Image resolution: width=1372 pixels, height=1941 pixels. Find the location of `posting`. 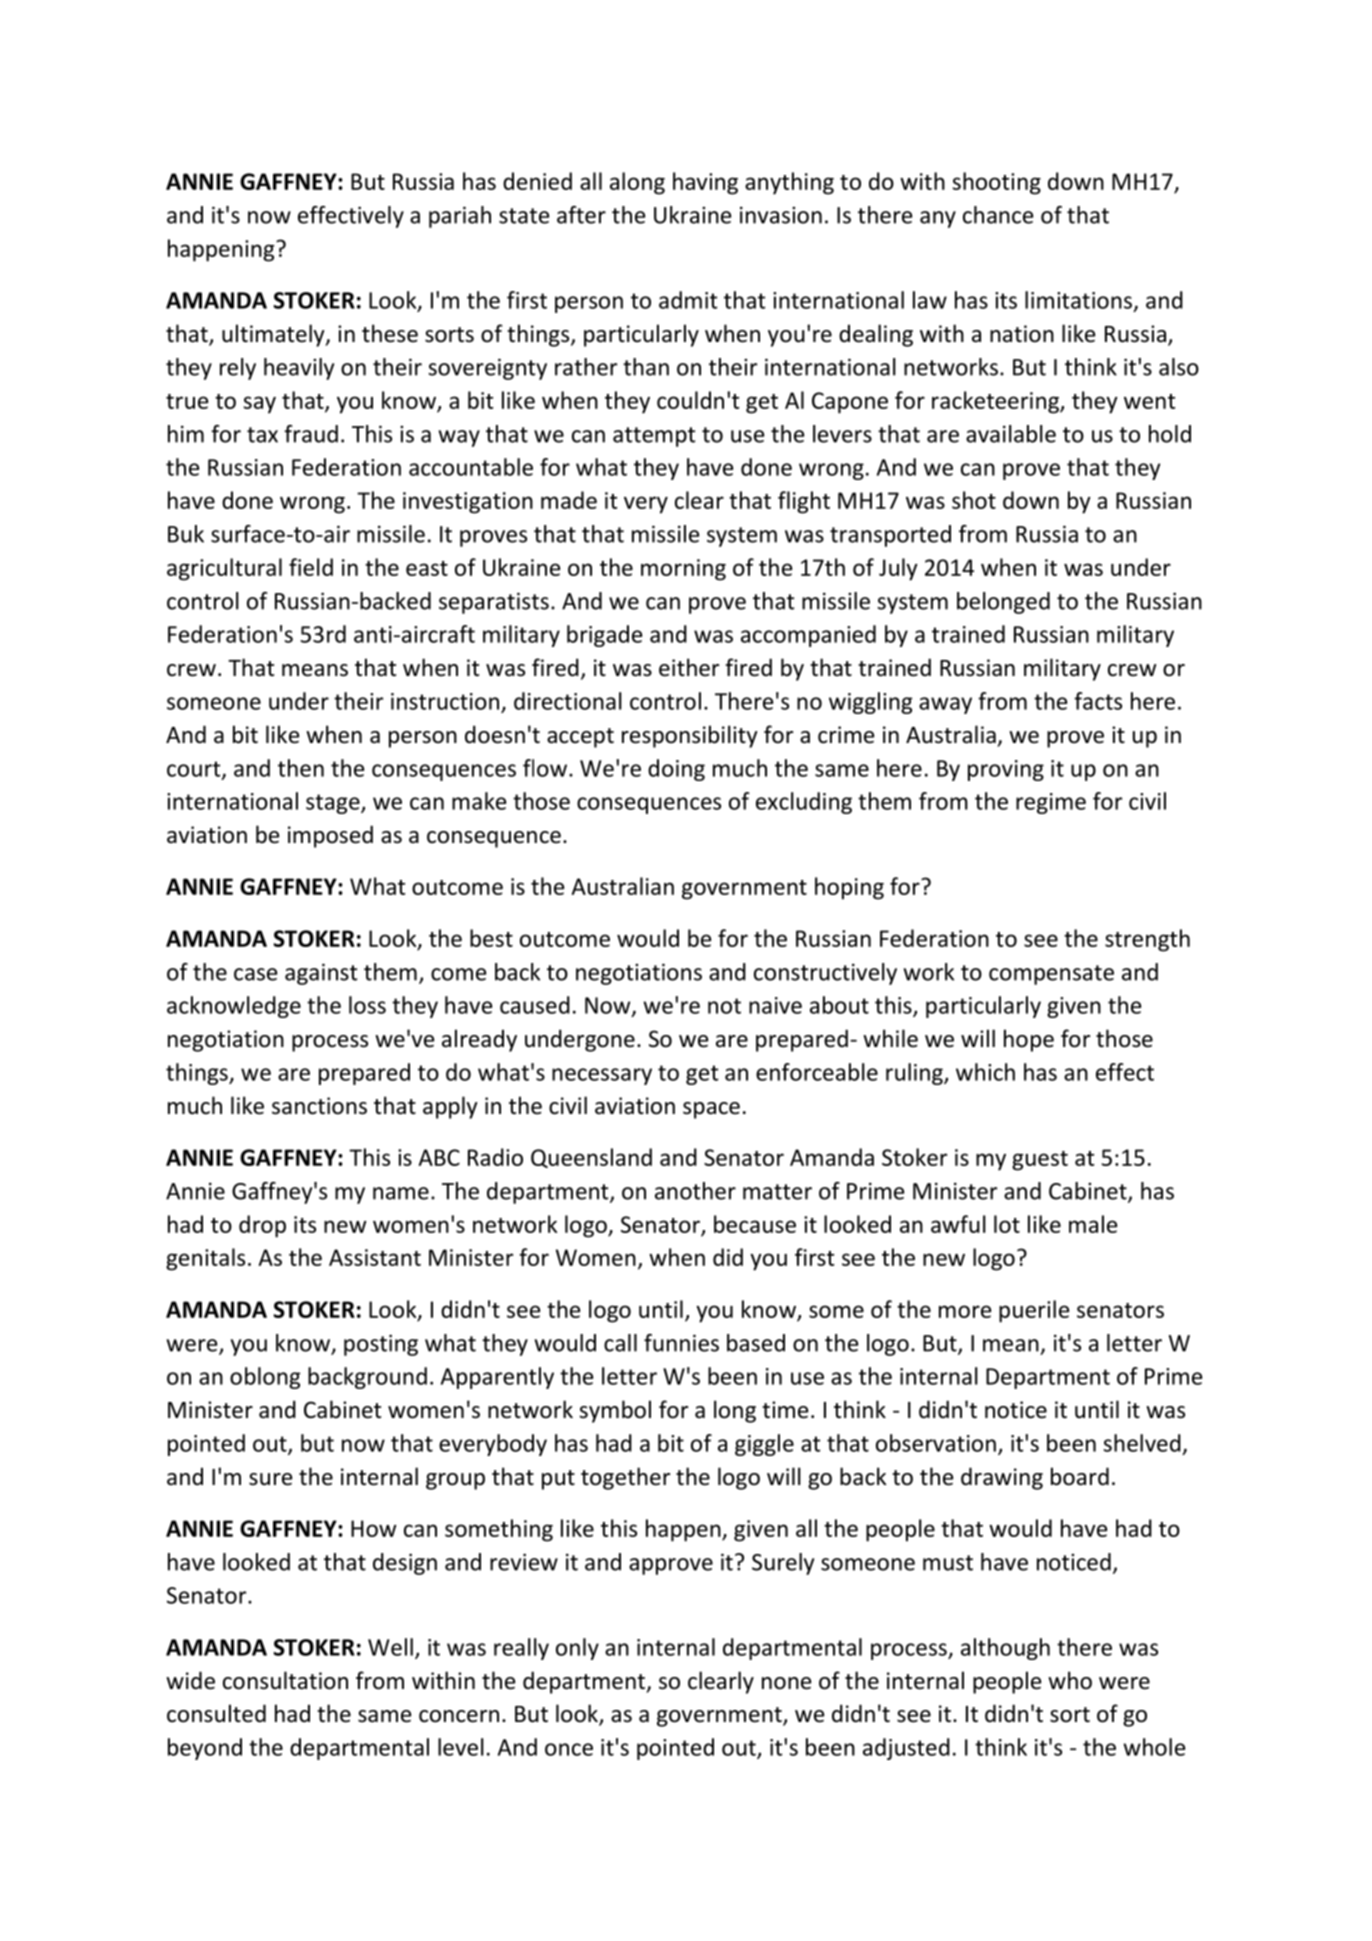

posting is located at coordinates (381, 1345).
